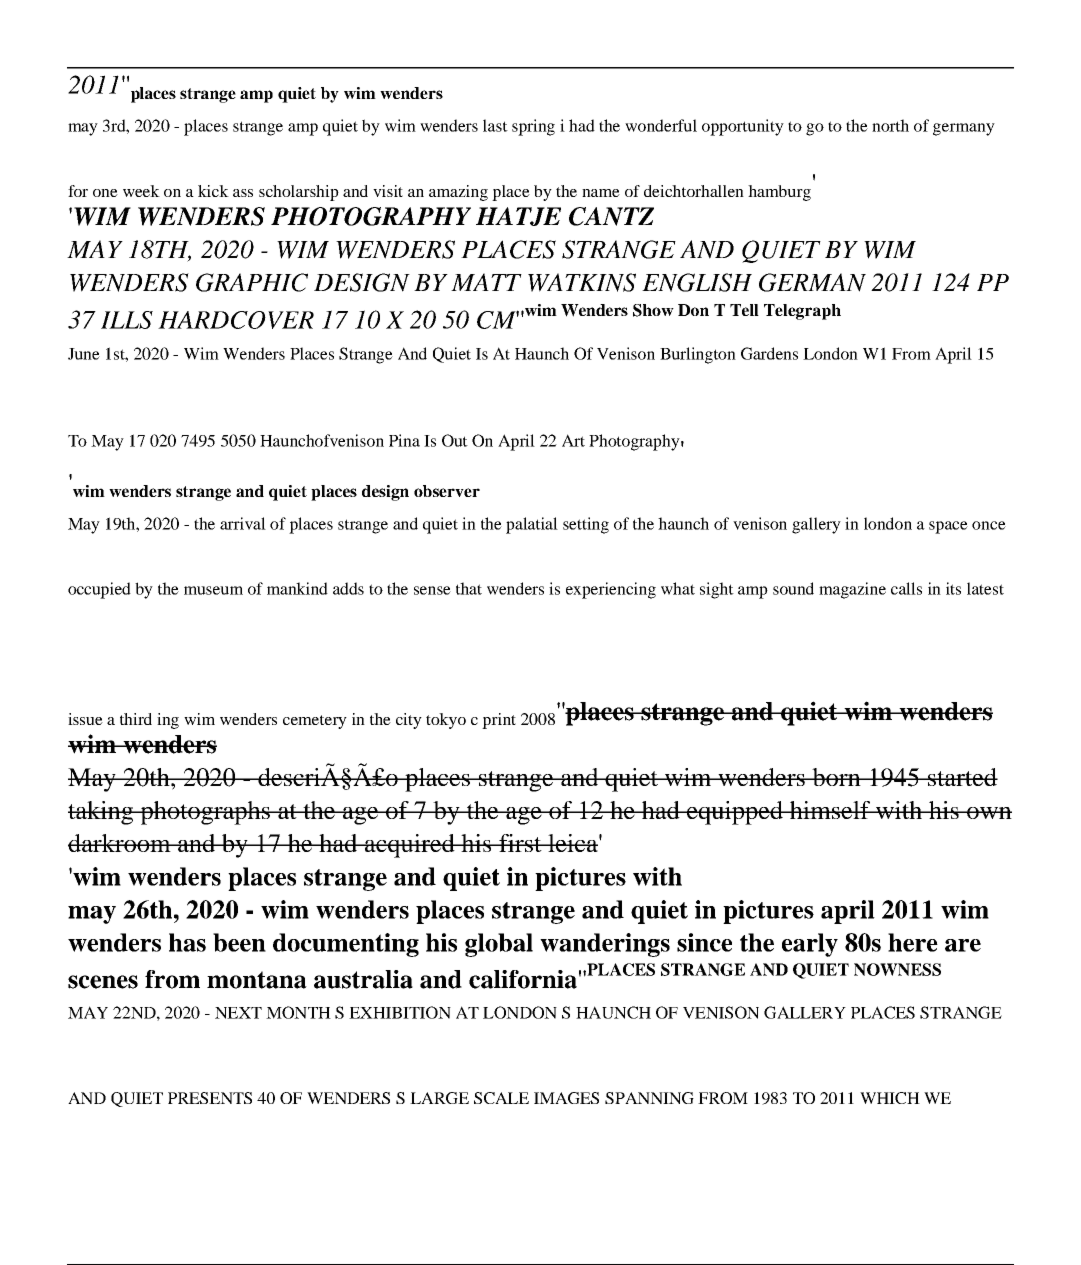 The height and width of the screenshot is (1265, 1081). I want to click on IMAGES, so click(566, 1098).
